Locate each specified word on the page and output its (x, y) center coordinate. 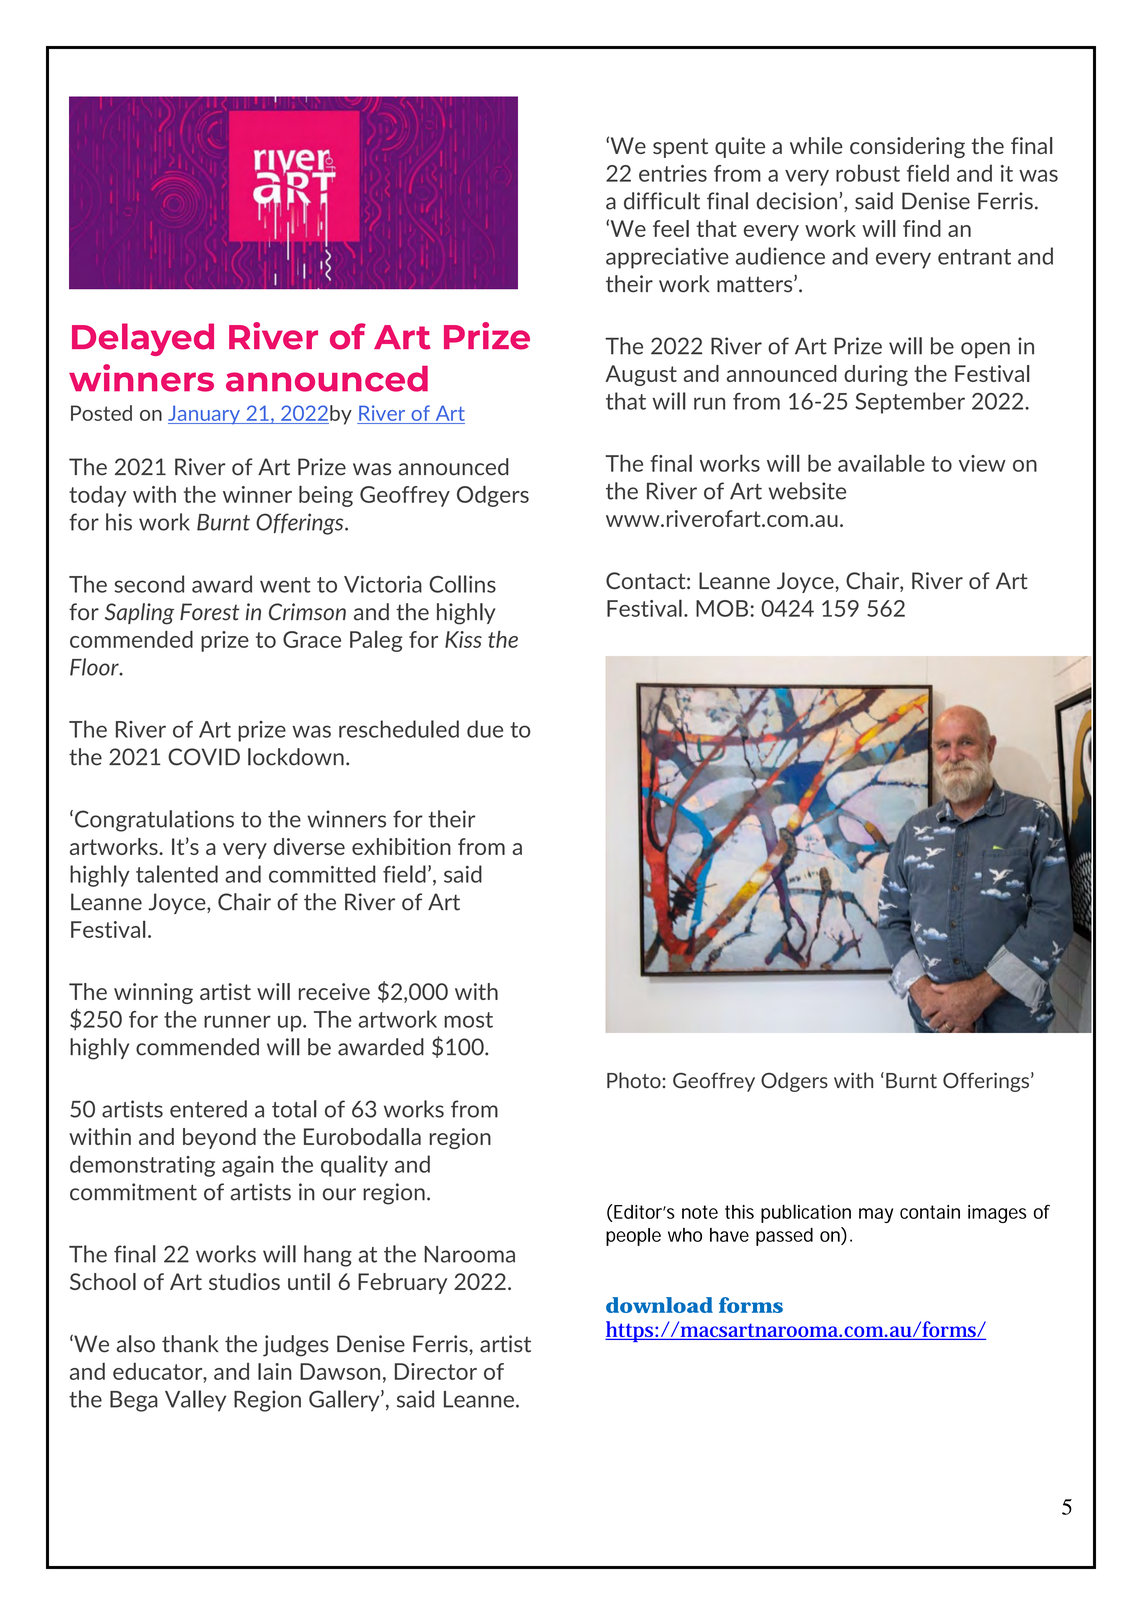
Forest (210, 612)
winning (153, 993)
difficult (662, 201)
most (468, 1020)
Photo (634, 1080)
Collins (462, 584)
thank (190, 1344)
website (807, 491)
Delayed (143, 339)
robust (868, 173)
